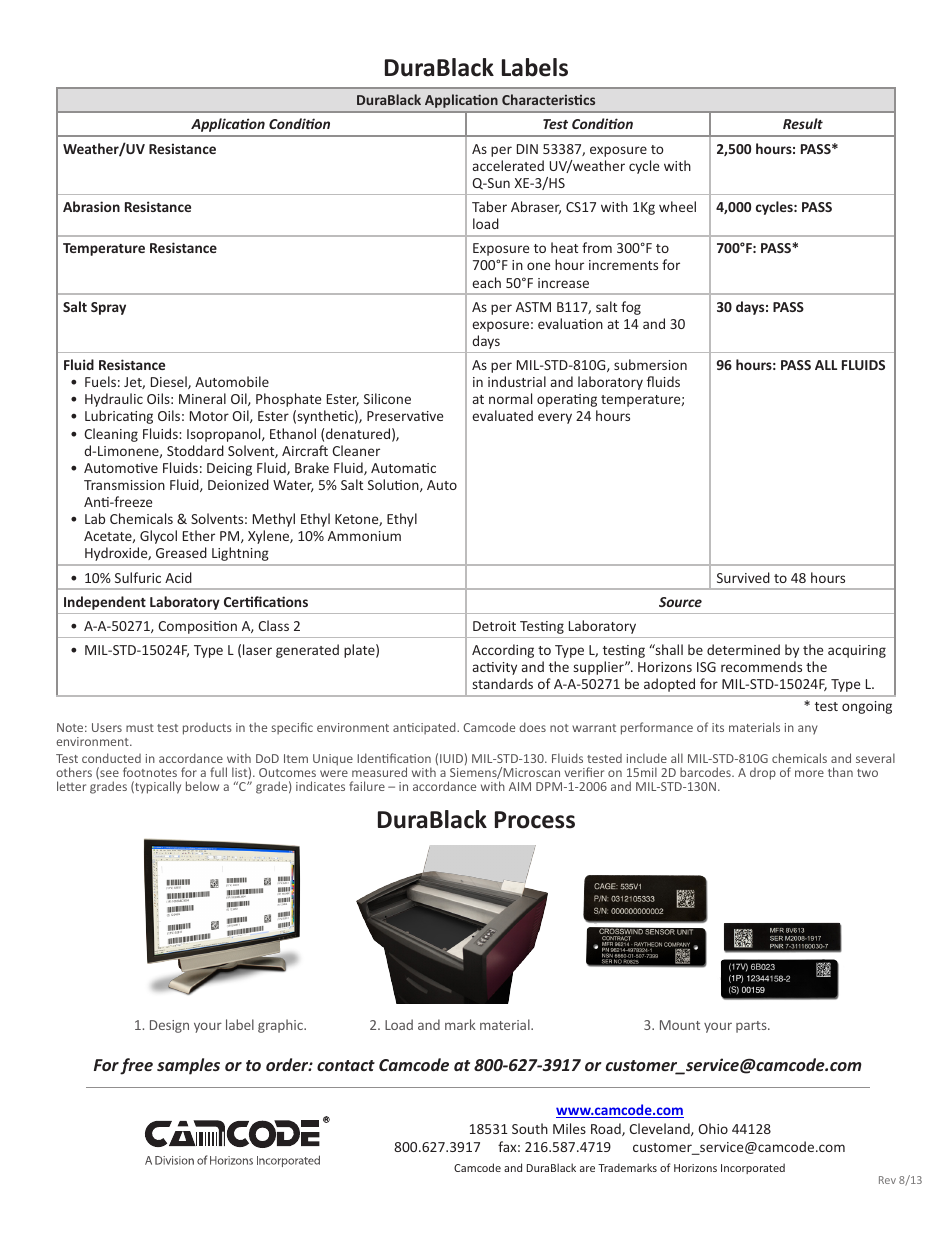 This document has height=1233, width=952. Describe the element at coordinates (508, 165) in the document. I see `accelerated` at that location.
